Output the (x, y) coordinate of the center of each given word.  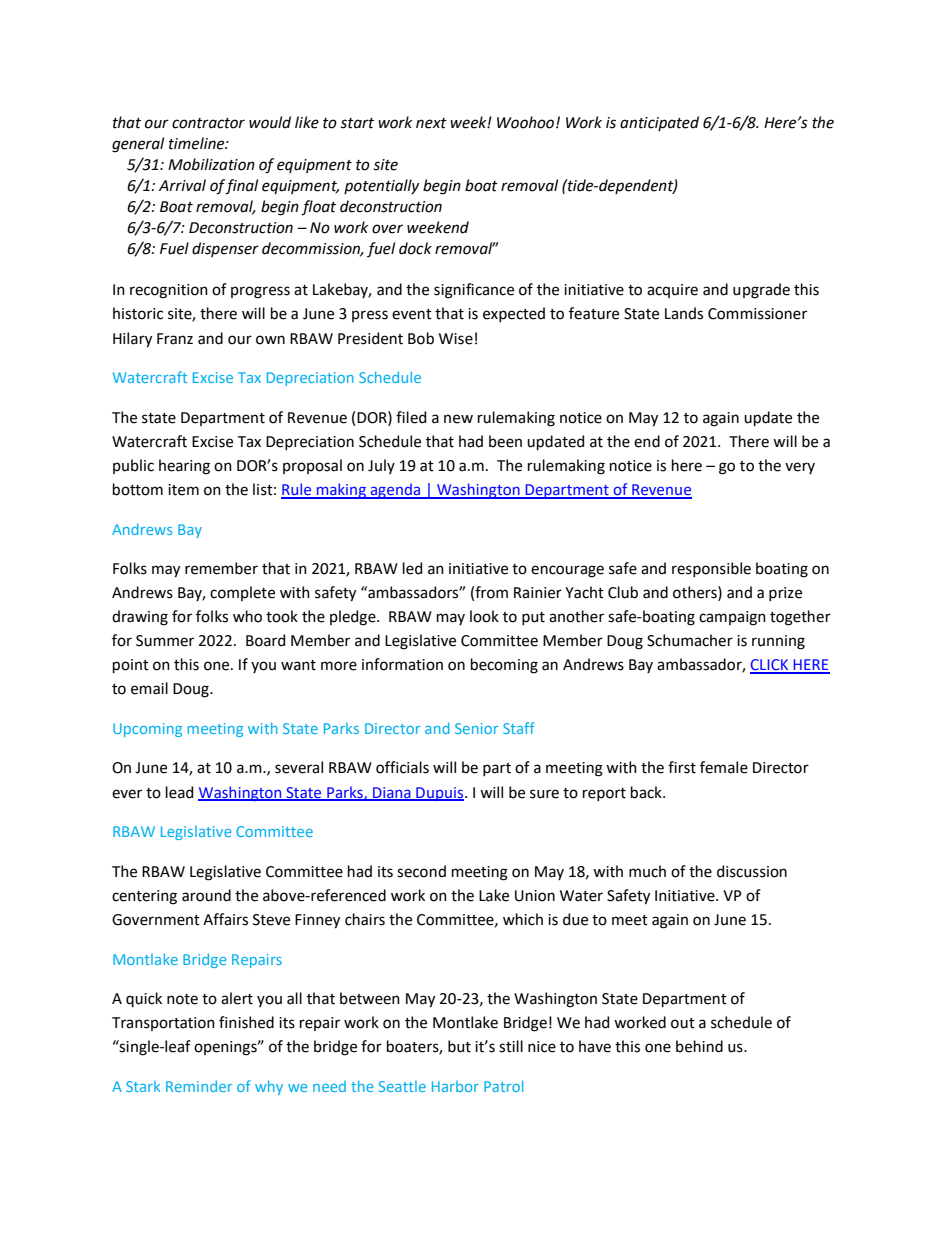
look (484, 616)
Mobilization (211, 164)
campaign (732, 618)
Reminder (199, 1086)
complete (242, 593)
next (431, 123)
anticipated (659, 123)
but (459, 1046)
